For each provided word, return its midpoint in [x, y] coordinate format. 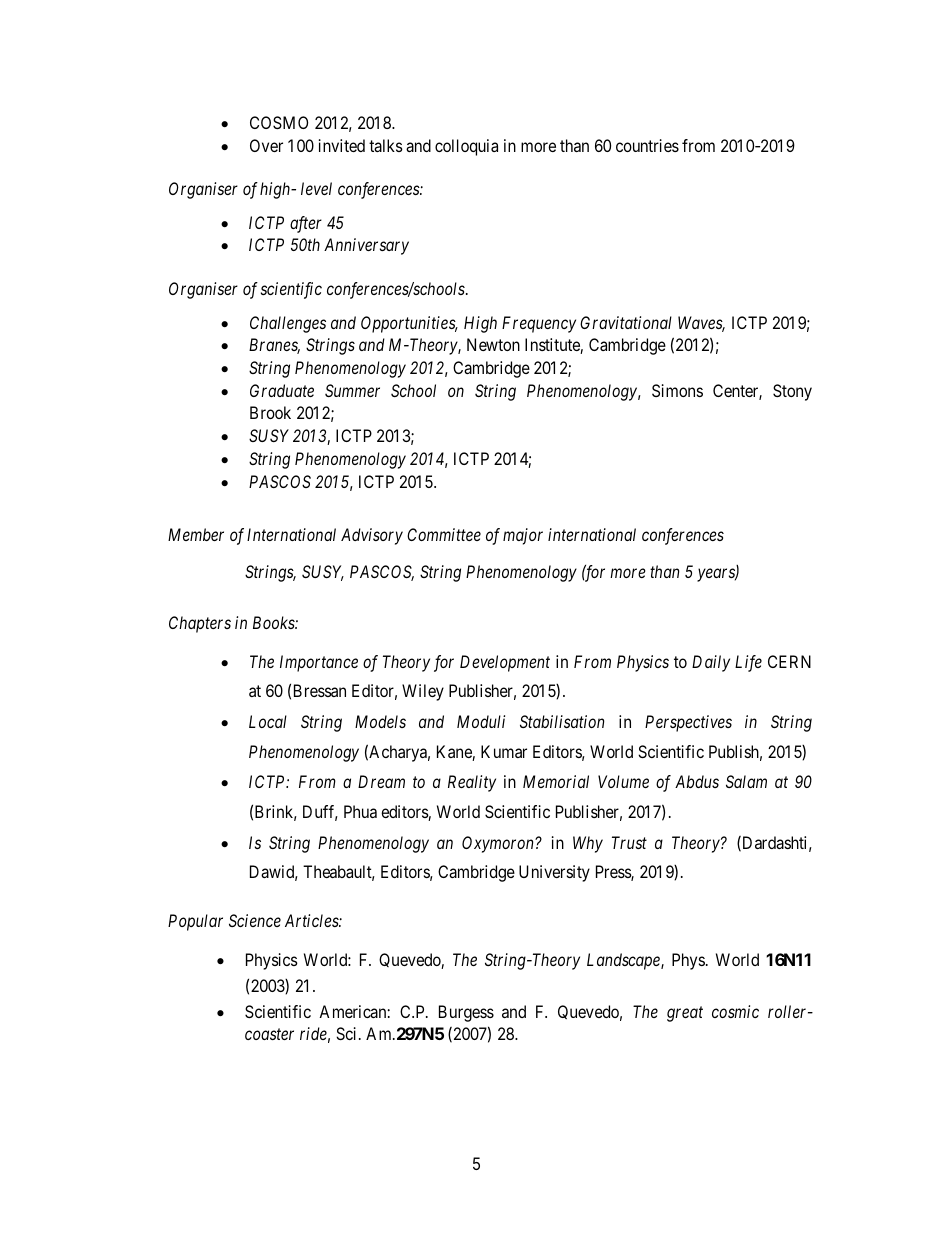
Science [255, 920]
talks [386, 145]
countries [647, 145]
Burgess [466, 1013]
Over [266, 145]
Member [196, 534]
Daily [711, 663]
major [523, 536]
